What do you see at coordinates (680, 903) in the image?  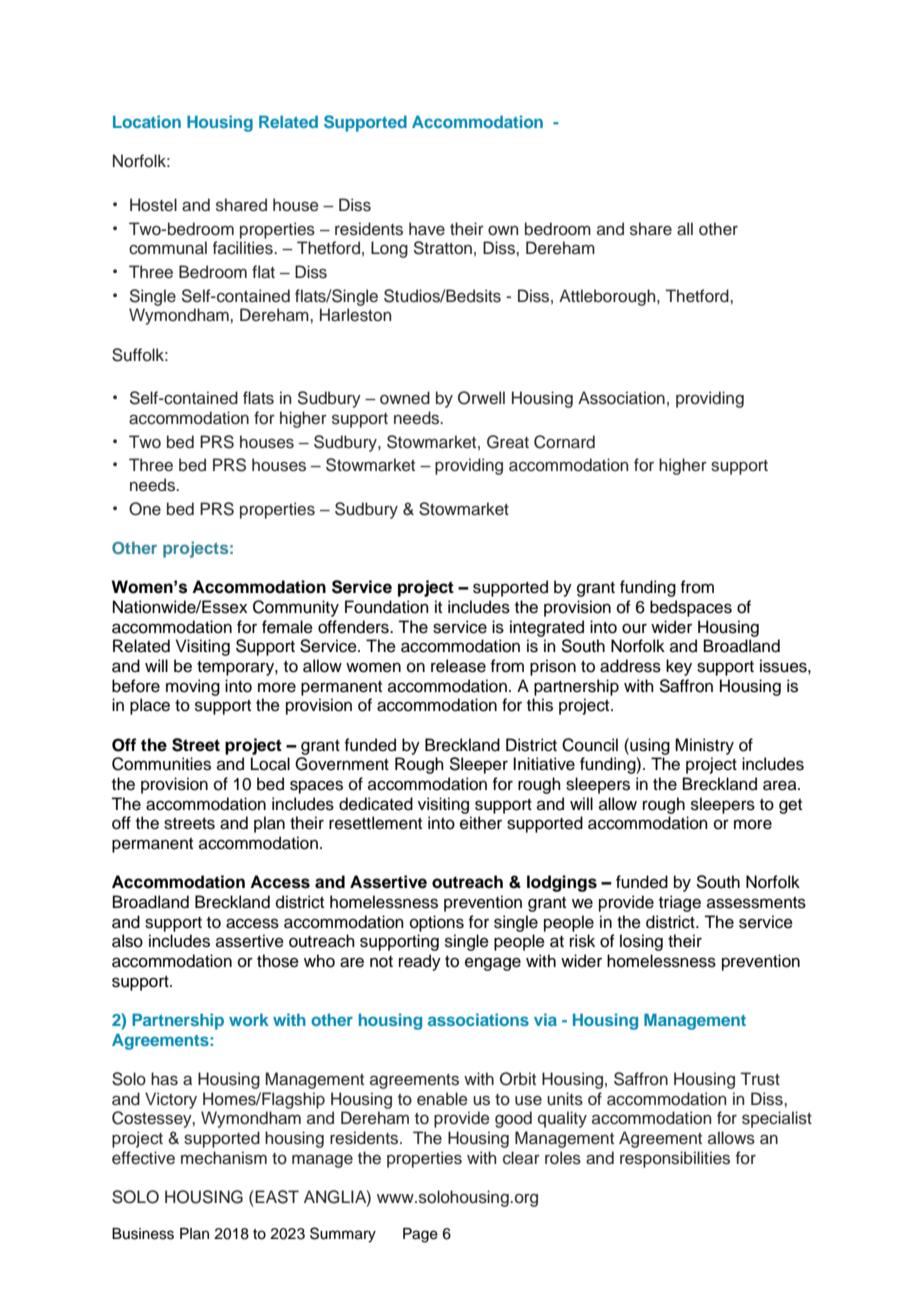 I see `triage` at bounding box center [680, 903].
